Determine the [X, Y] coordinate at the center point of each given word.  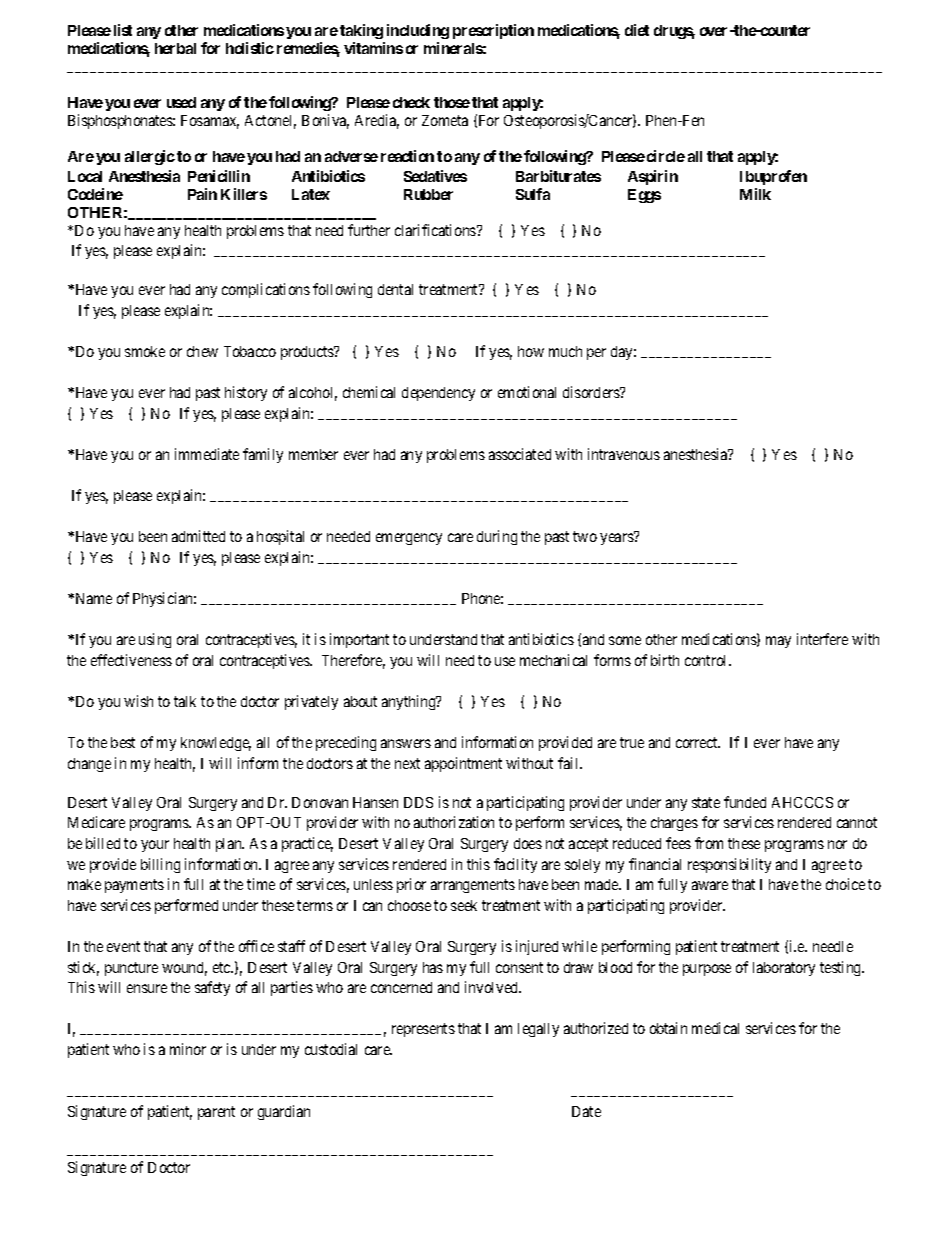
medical [715, 1028]
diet [637, 30]
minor [188, 1049]
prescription [493, 31]
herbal [175, 48]
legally [538, 1030]
